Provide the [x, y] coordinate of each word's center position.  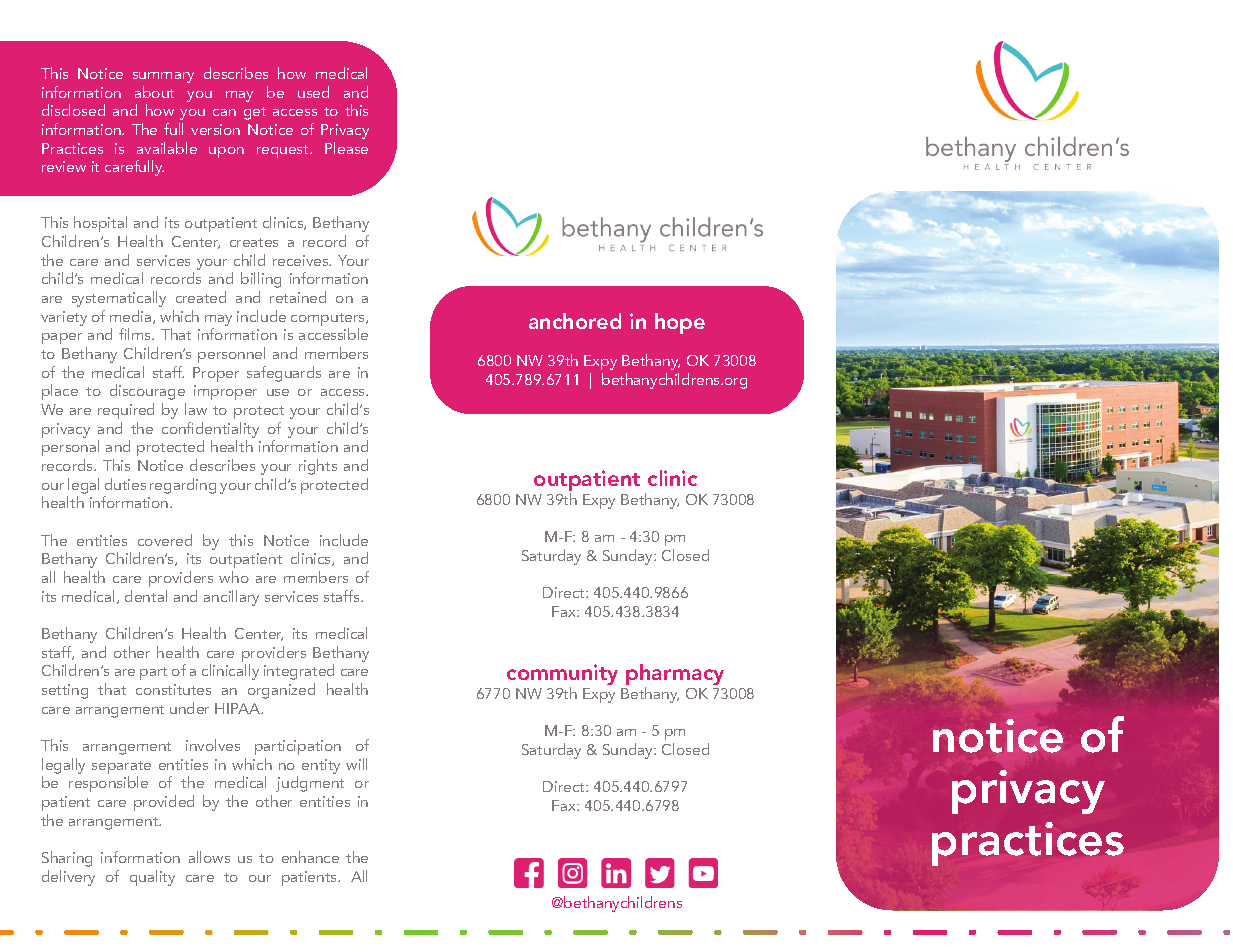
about [154, 92]
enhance [310, 857]
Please [346, 148]
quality [152, 878]
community [562, 676]
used [313, 92]
